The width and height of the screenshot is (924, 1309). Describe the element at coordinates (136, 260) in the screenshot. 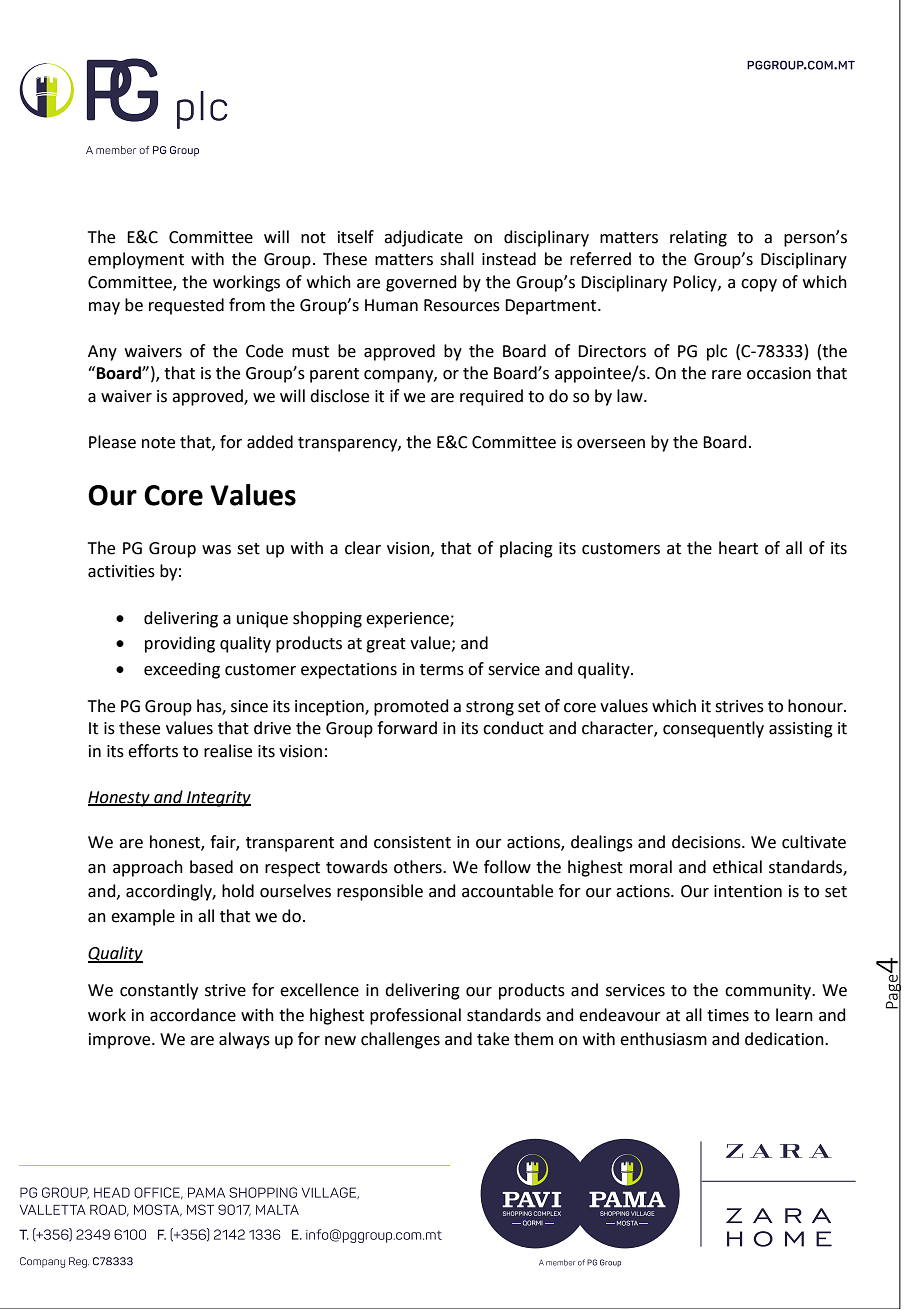

I see `employment` at that location.
